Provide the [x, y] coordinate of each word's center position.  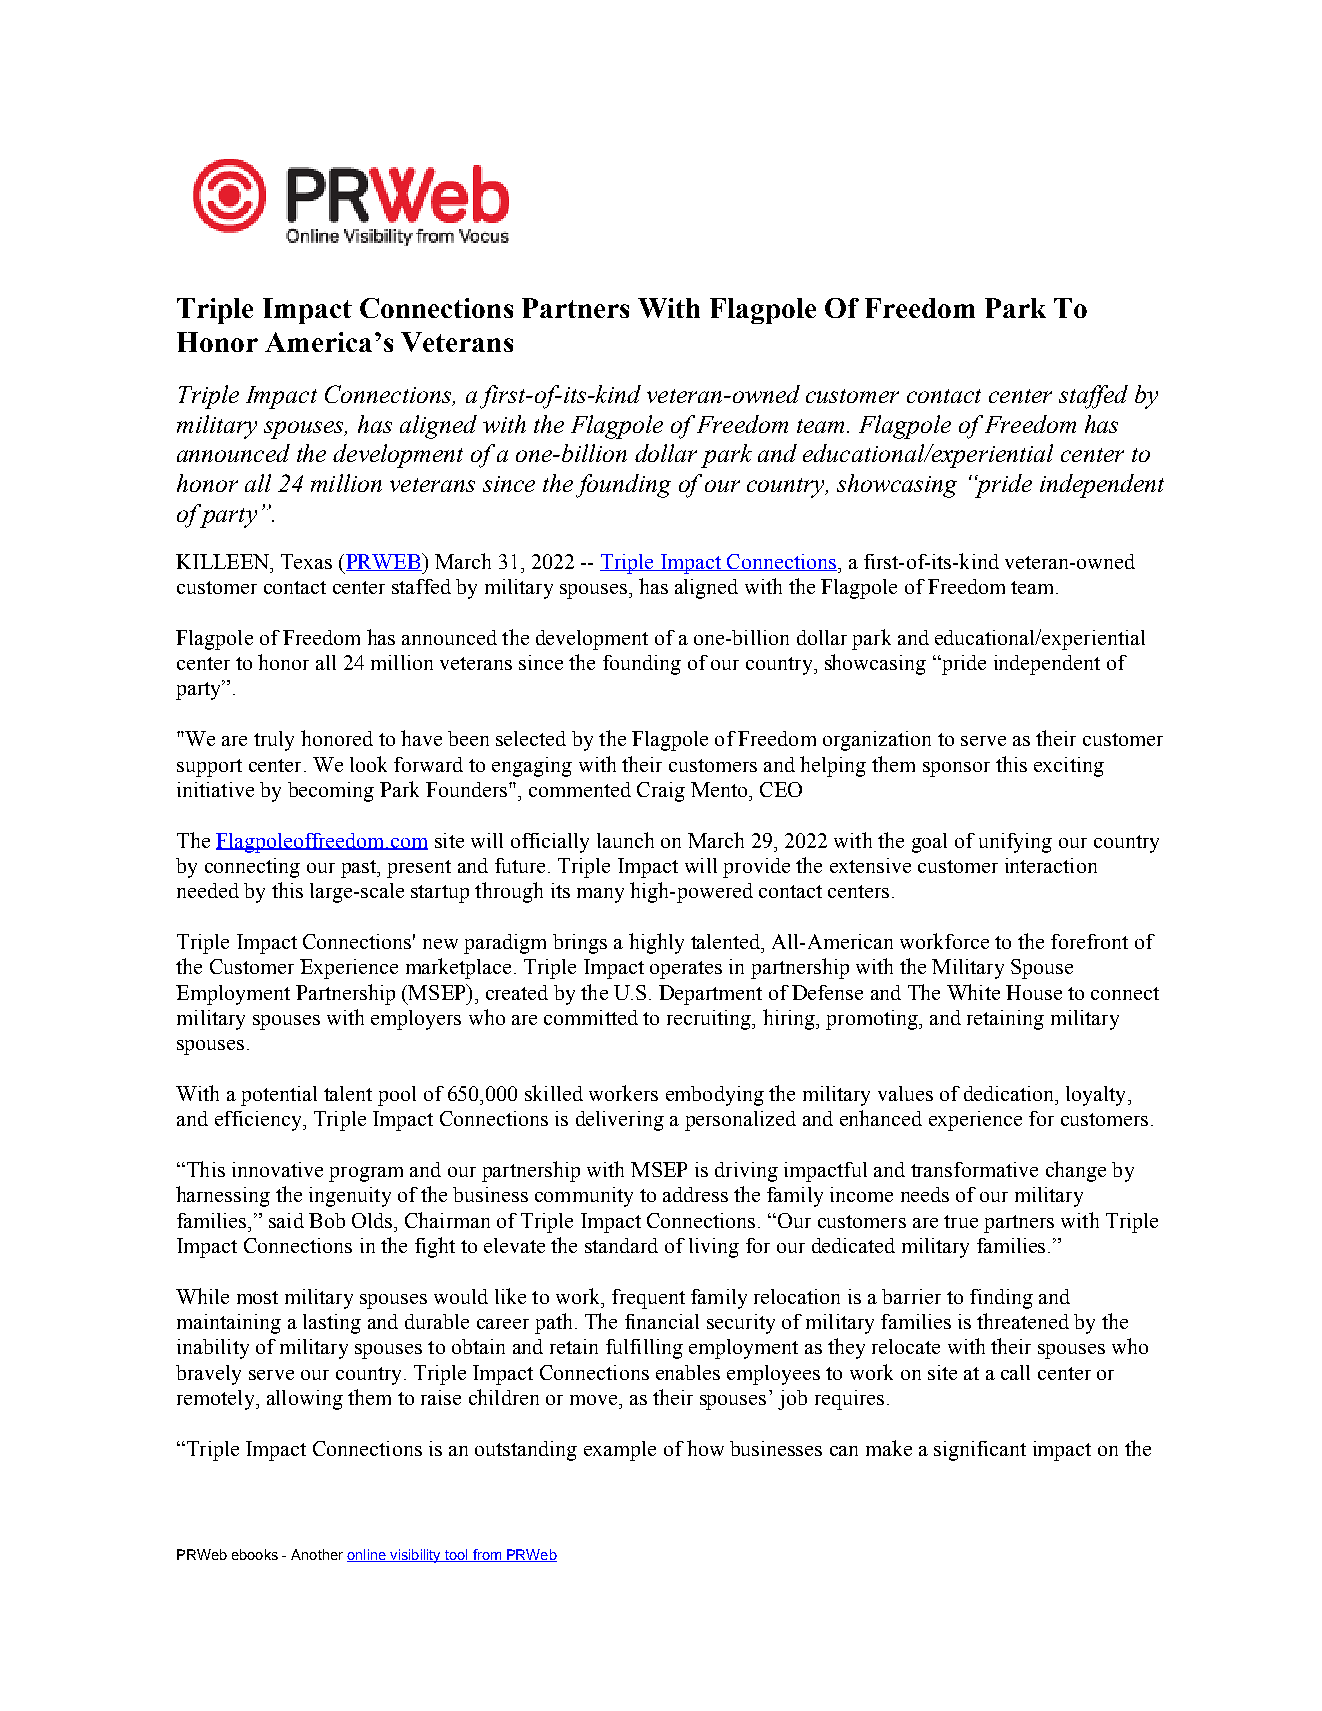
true [961, 1221]
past [360, 869]
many [600, 895]
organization [877, 741]
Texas [306, 561]
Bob [327, 1220]
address [695, 1194]
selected [531, 738]
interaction [1051, 865]
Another [317, 1554]
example [620, 1451]
